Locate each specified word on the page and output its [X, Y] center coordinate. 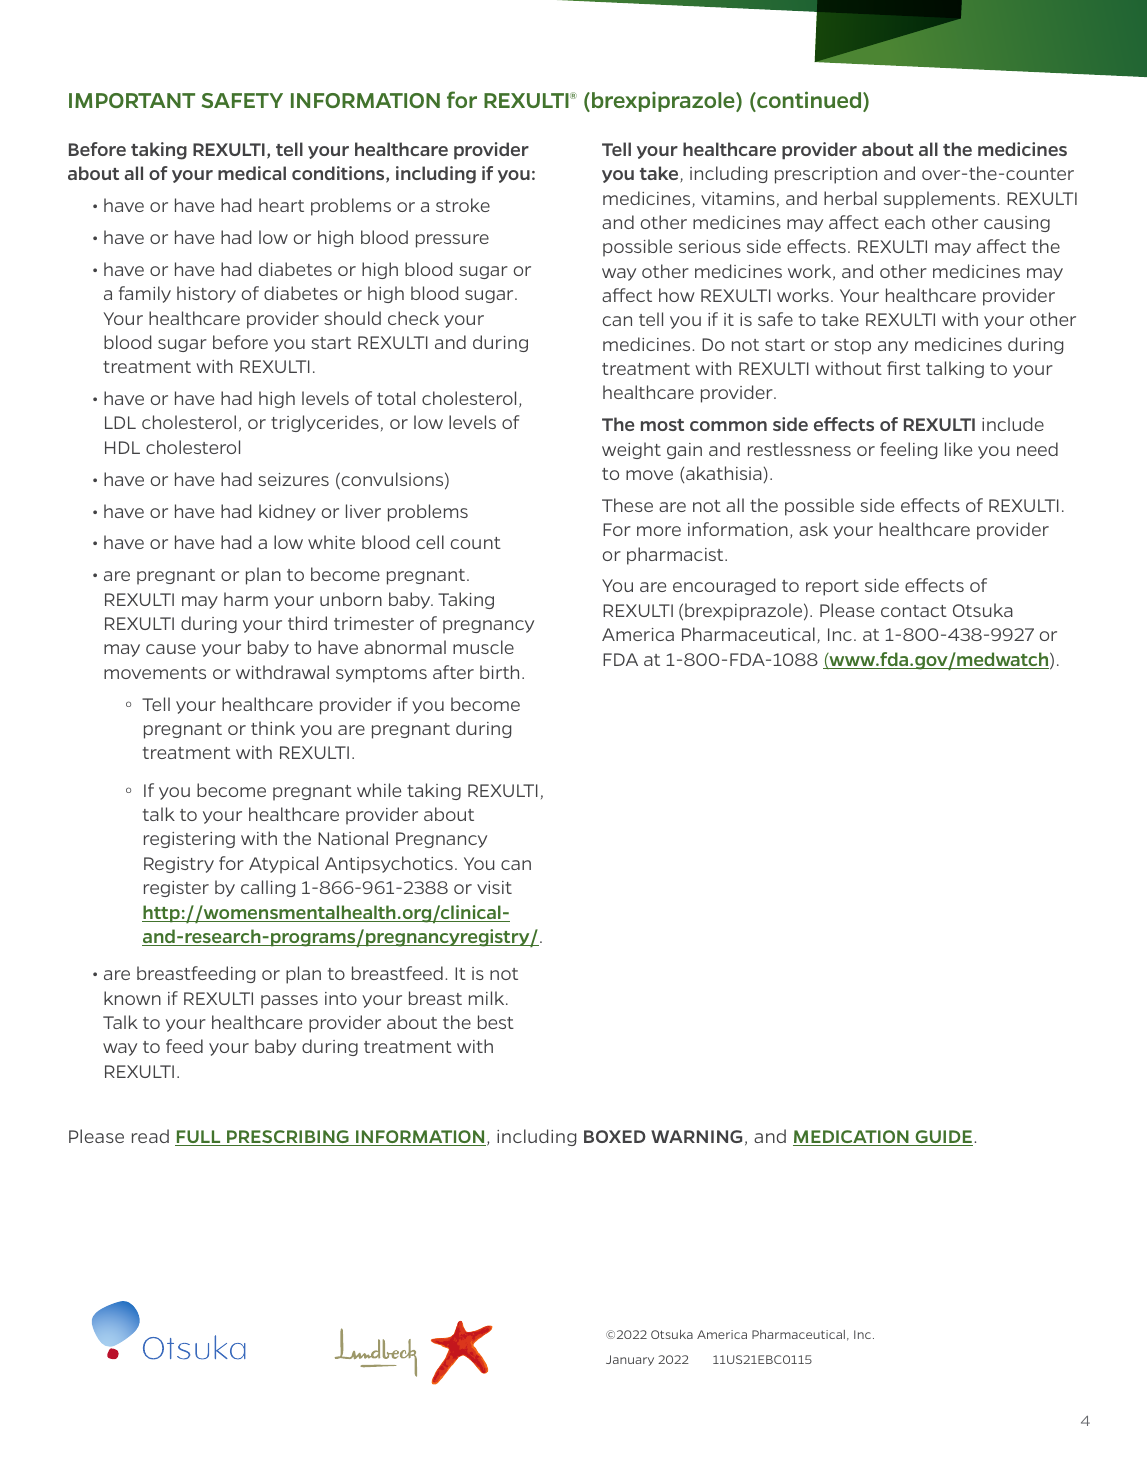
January [630, 1360]
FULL [199, 1138]
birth [499, 672]
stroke [463, 205]
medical [252, 173]
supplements [941, 200]
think [273, 728]
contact [914, 611]
